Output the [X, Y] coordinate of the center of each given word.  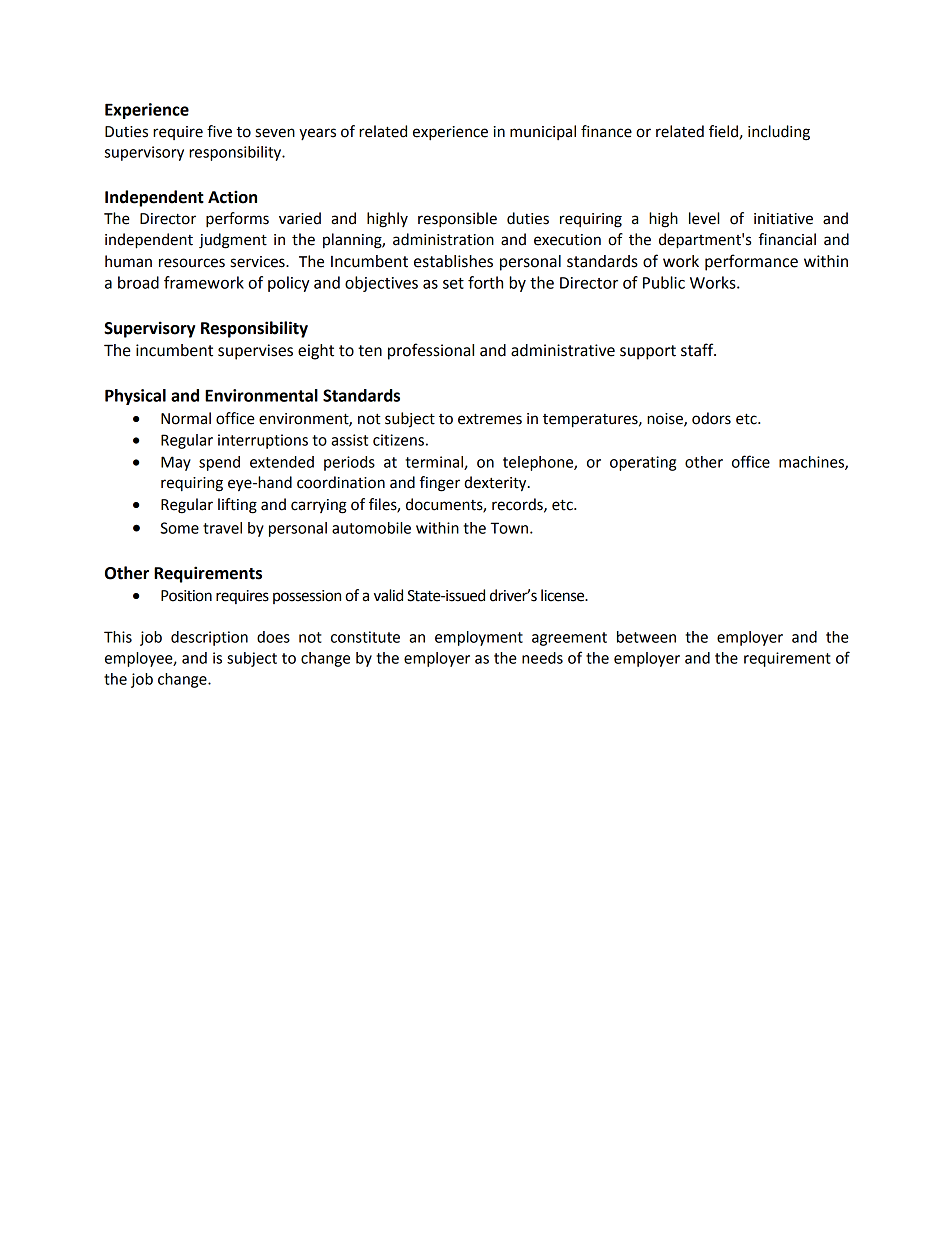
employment [479, 638]
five [219, 131]
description [209, 638]
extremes [490, 419]
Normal [186, 418]
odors [711, 418]
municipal [543, 132]
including [779, 133]
